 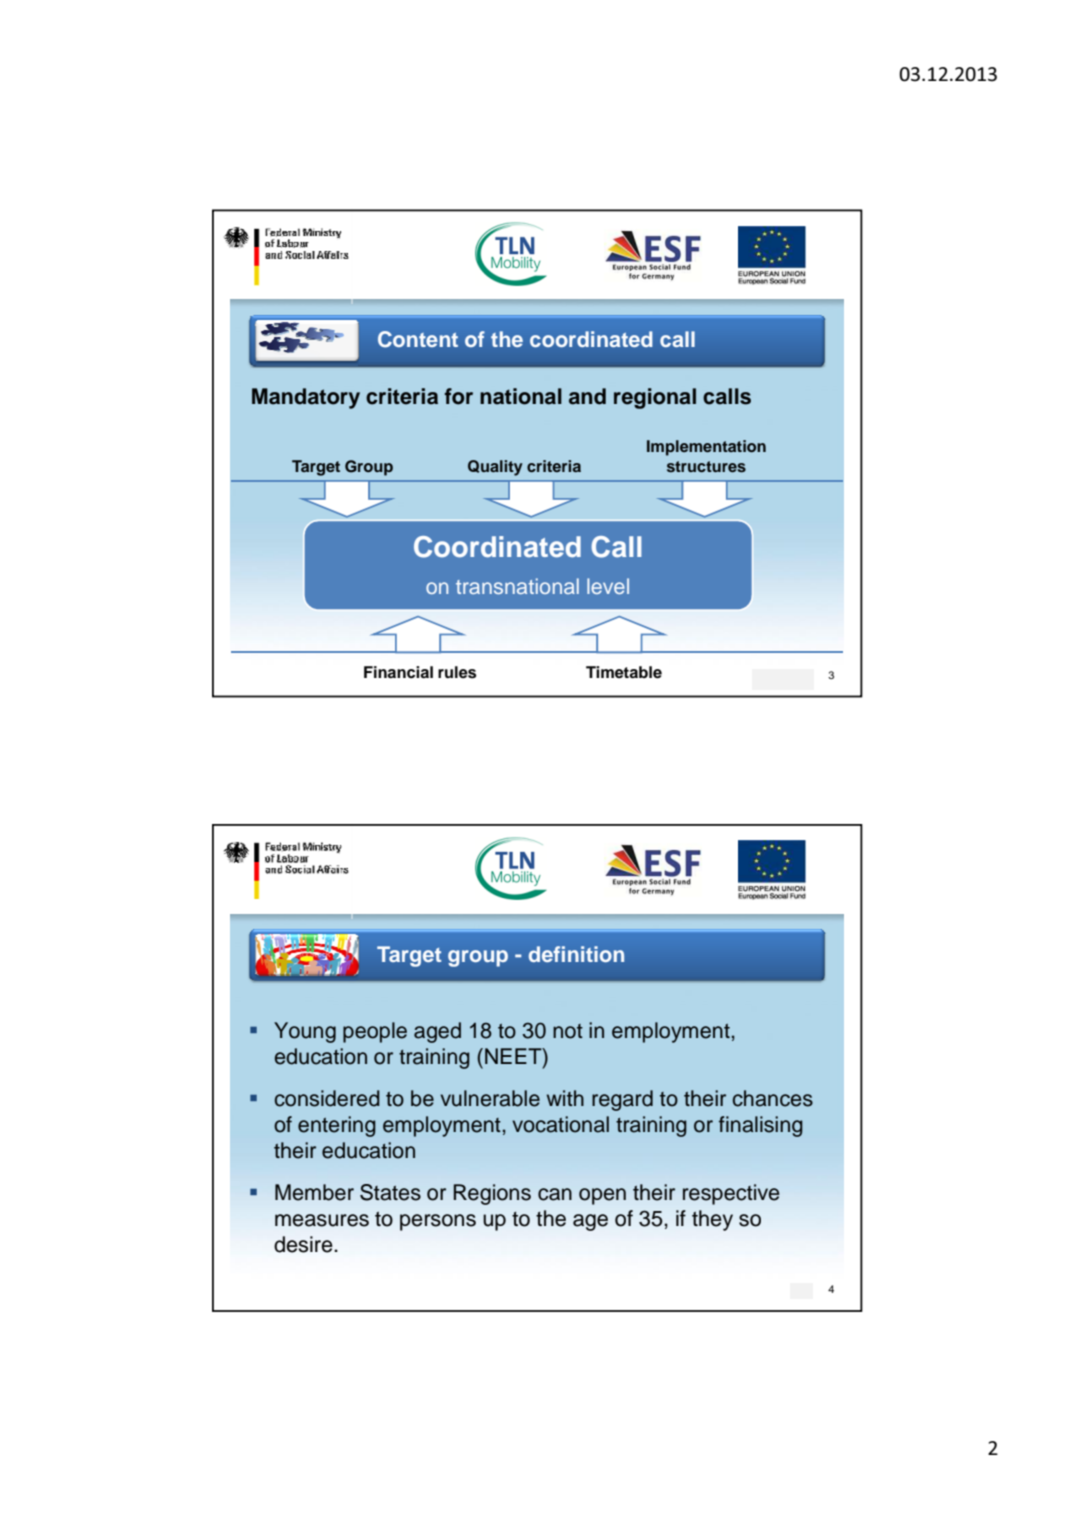 I want to click on chances, so click(x=773, y=1098).
